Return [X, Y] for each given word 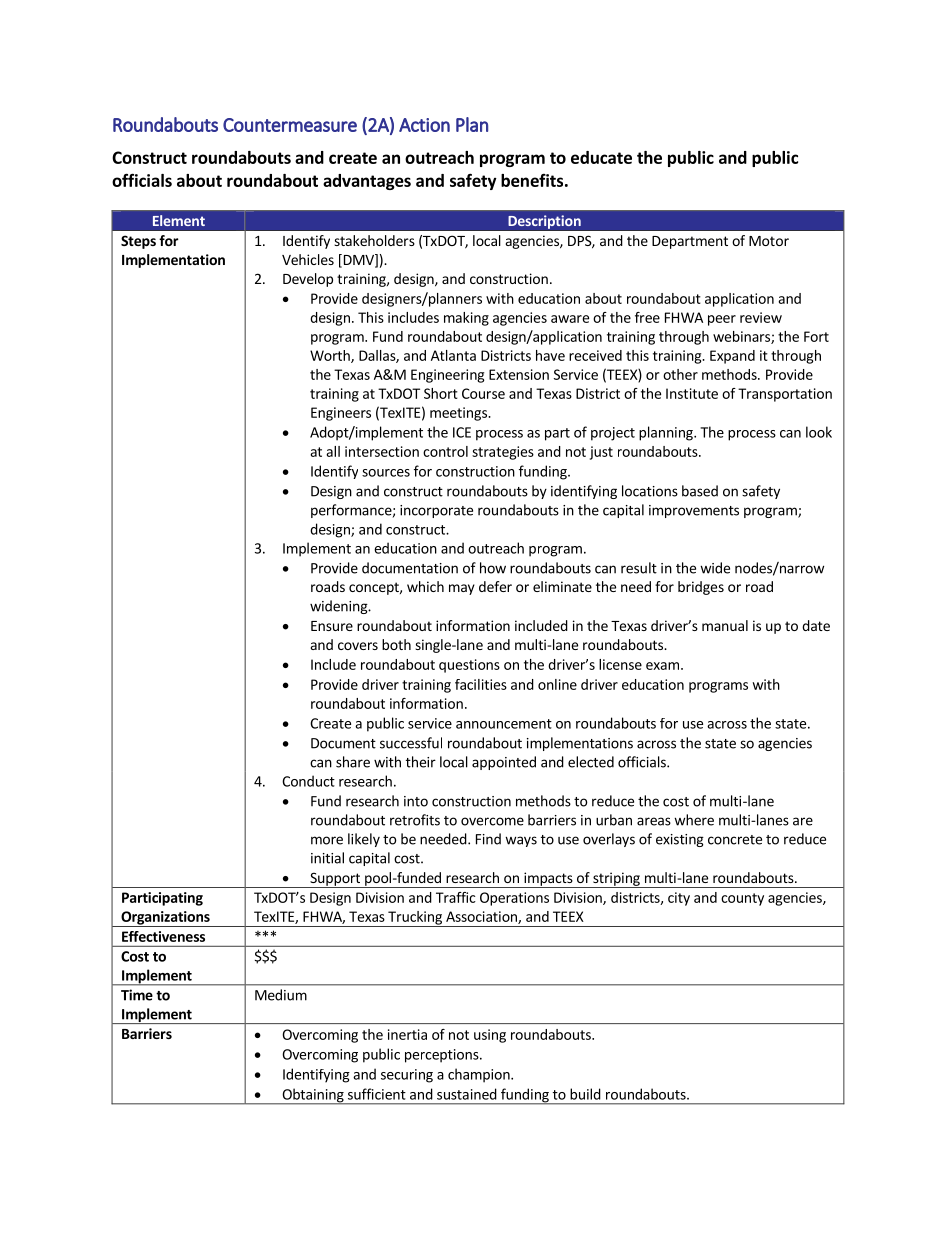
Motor [769, 241]
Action [424, 125]
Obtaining [313, 1096]
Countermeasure [290, 125]
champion [480, 1075]
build [585, 1094]
